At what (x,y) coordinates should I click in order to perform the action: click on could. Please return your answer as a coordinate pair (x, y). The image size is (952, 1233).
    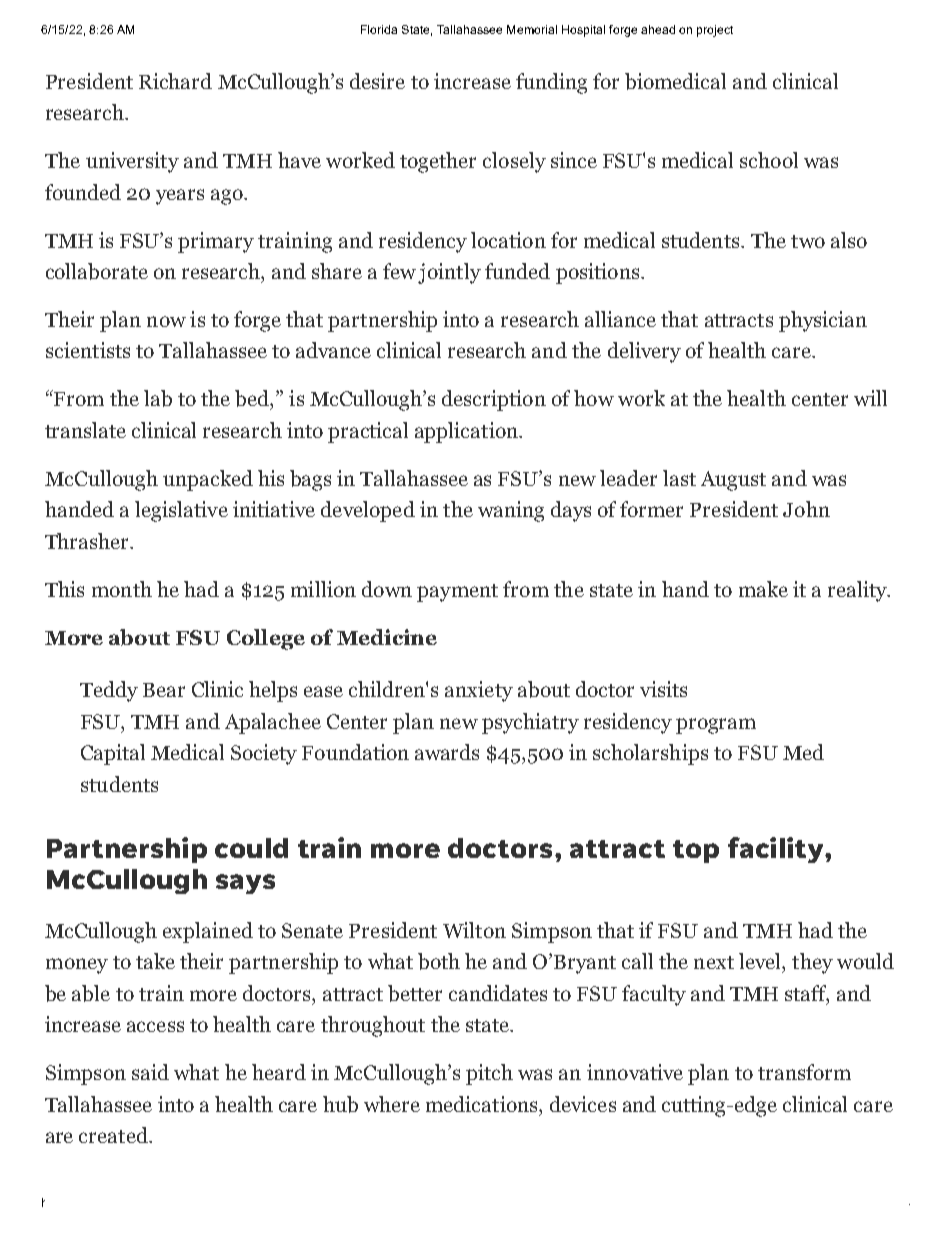
    Looking at the image, I should click on (251, 848).
